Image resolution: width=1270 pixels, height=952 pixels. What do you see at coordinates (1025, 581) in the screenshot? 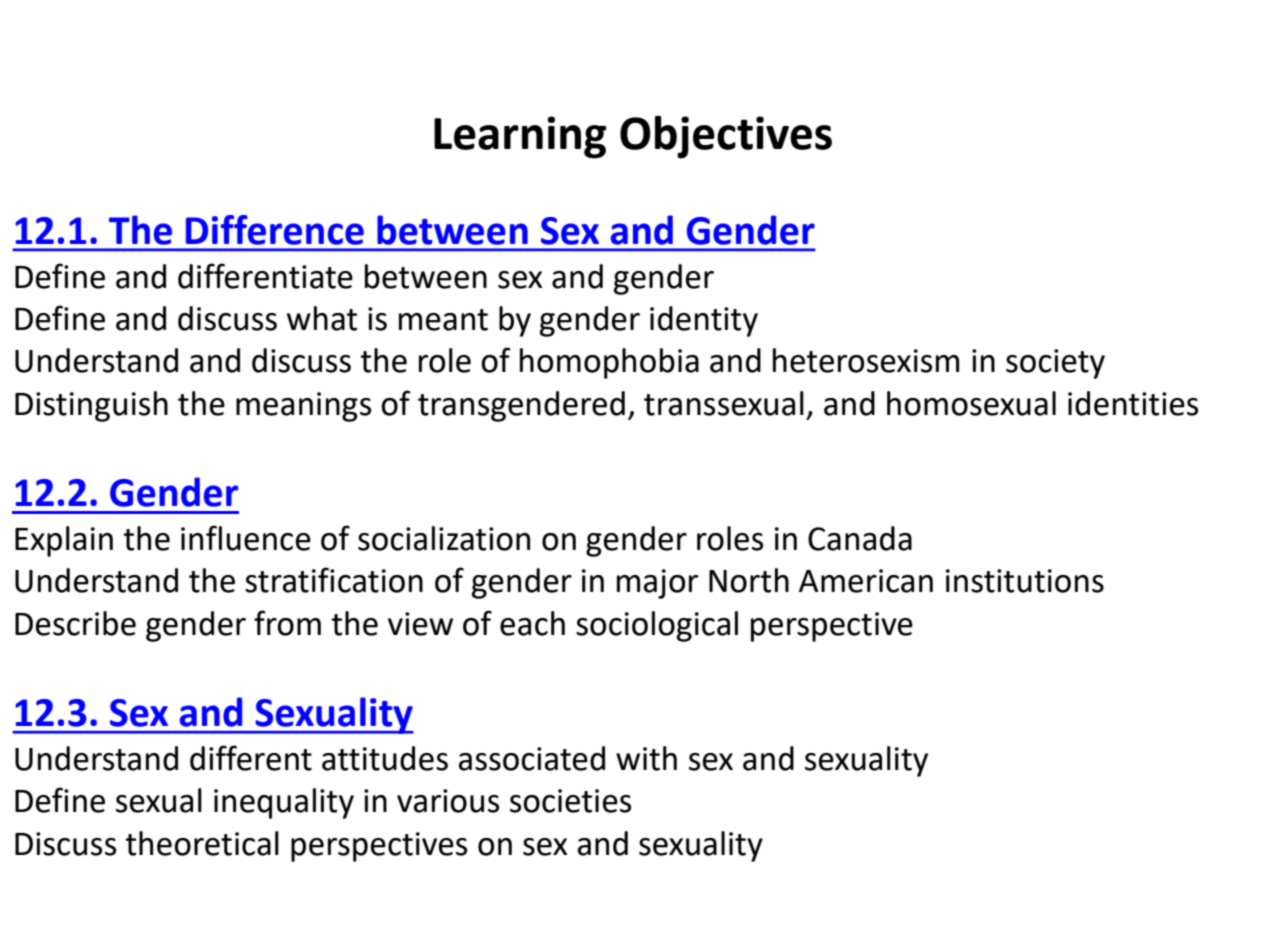
I see `institutions` at bounding box center [1025, 581].
